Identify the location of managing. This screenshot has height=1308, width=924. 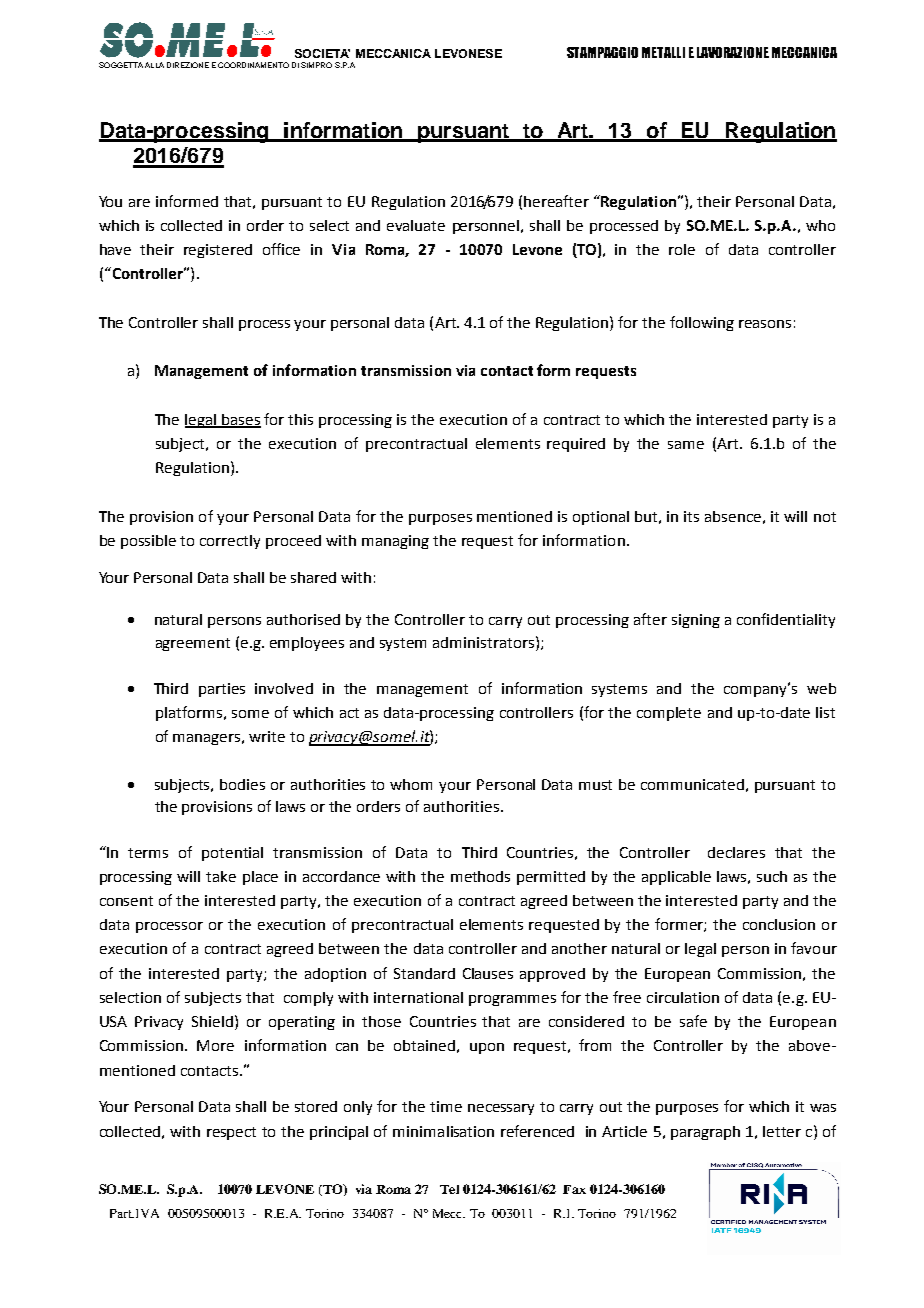
(395, 542).
